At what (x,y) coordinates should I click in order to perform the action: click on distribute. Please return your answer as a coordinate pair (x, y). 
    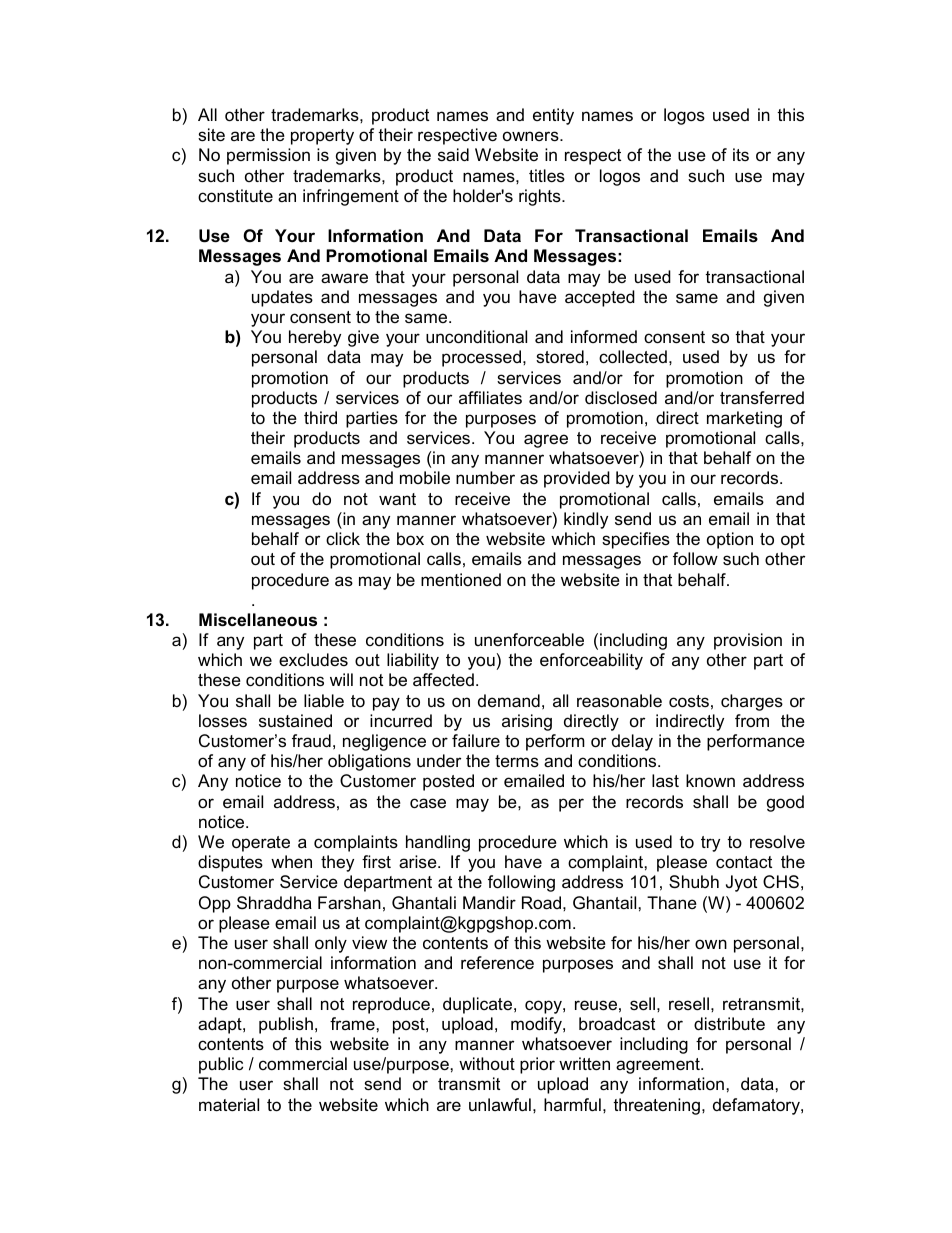
    Looking at the image, I should click on (729, 1024).
